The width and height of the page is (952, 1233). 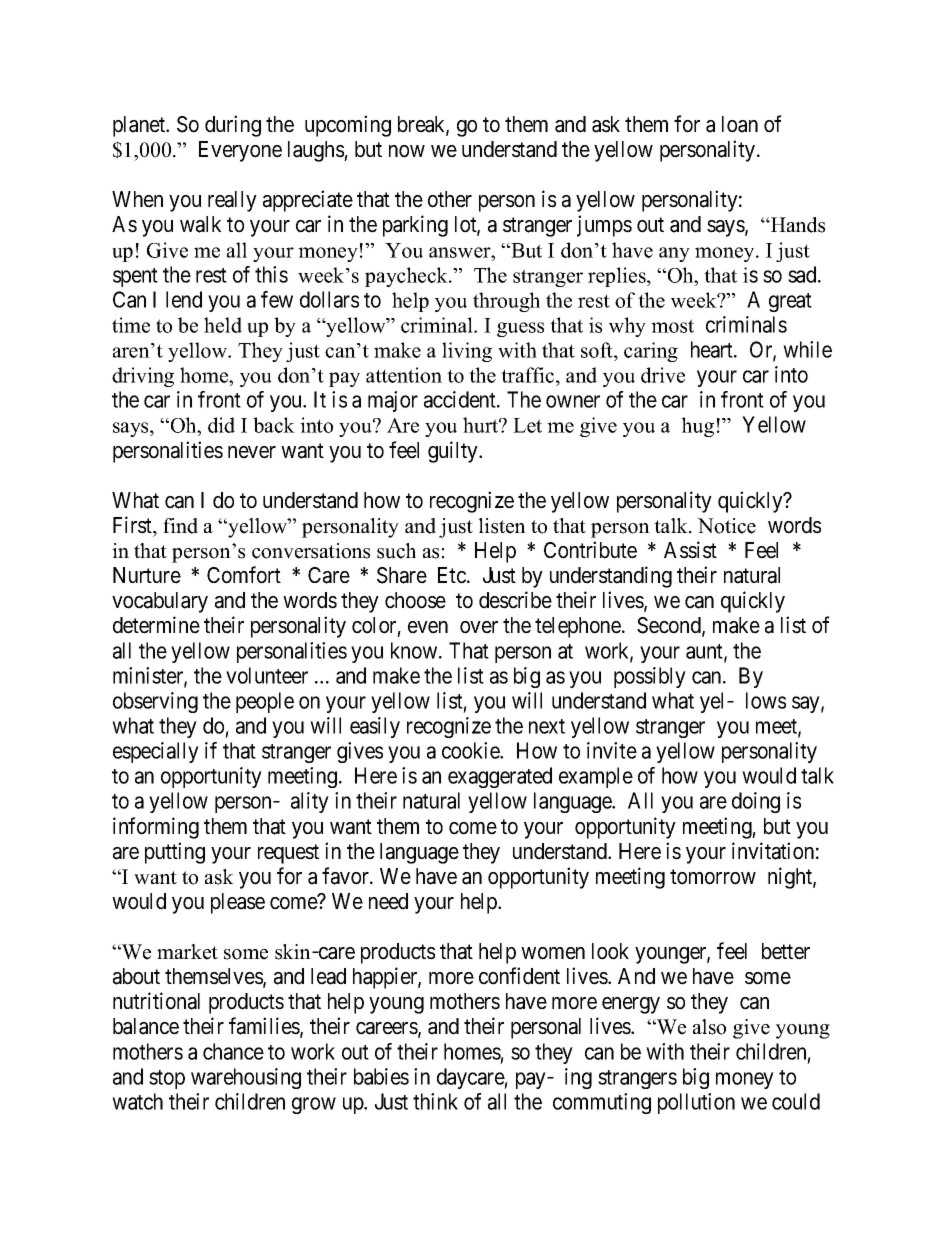 I want to click on vocabulary, so click(x=160, y=602).
